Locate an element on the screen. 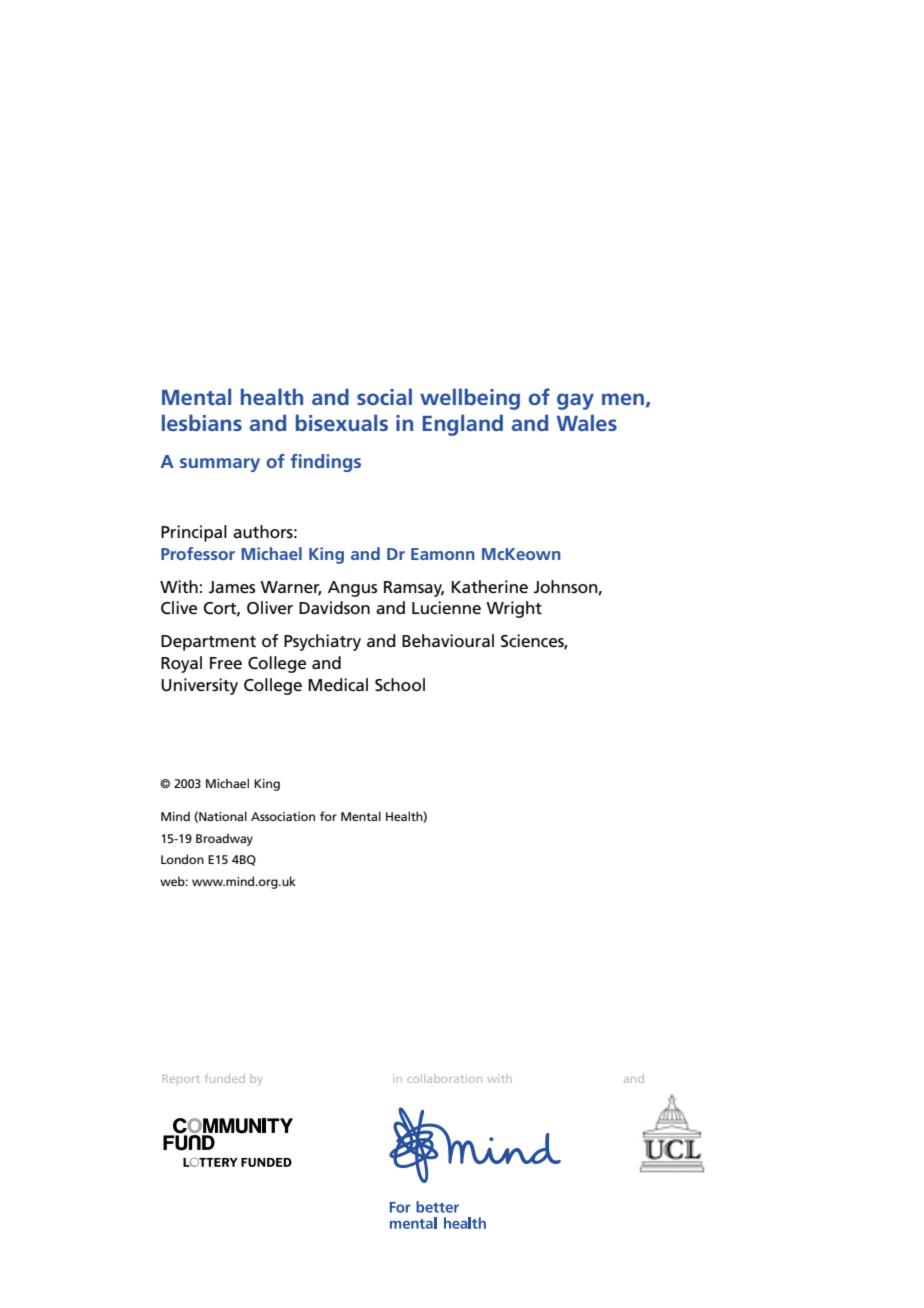 The width and height of the screenshot is (924, 1308). Wright is located at coordinates (514, 609).
